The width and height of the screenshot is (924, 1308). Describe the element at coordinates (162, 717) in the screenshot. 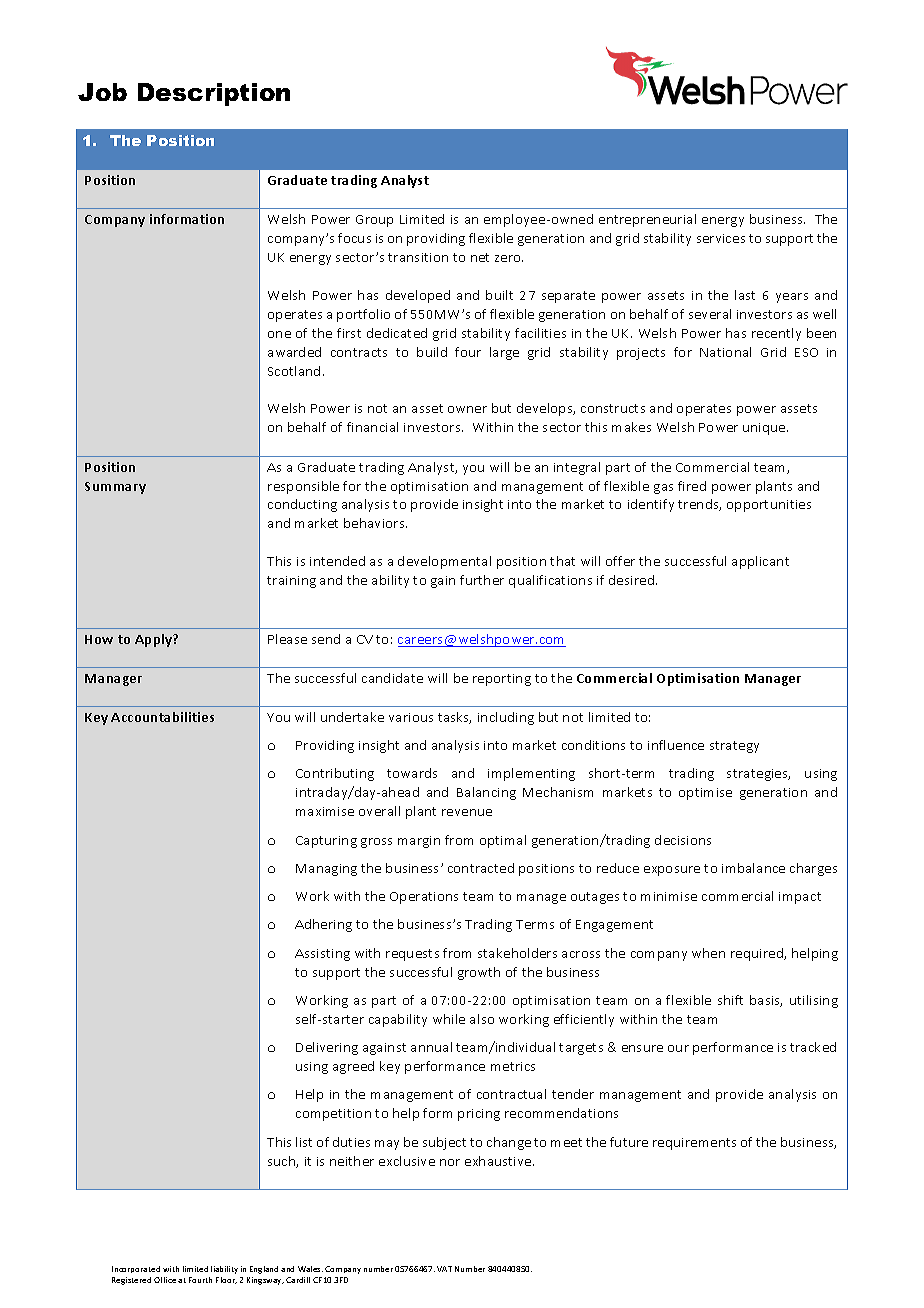

I see `Accountabilities` at that location.
